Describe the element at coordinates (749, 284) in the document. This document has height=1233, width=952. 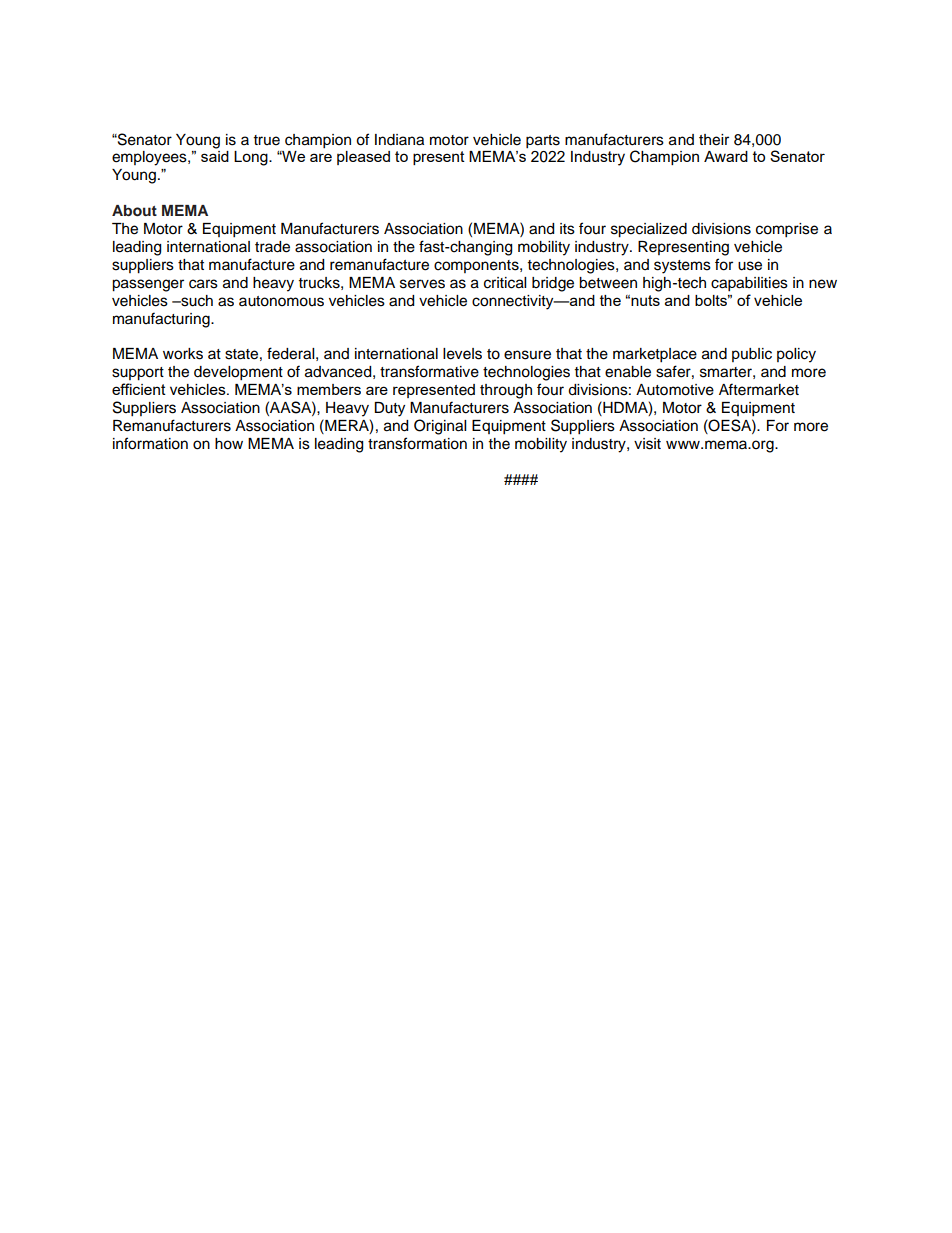
I see `capabilities` at that location.
